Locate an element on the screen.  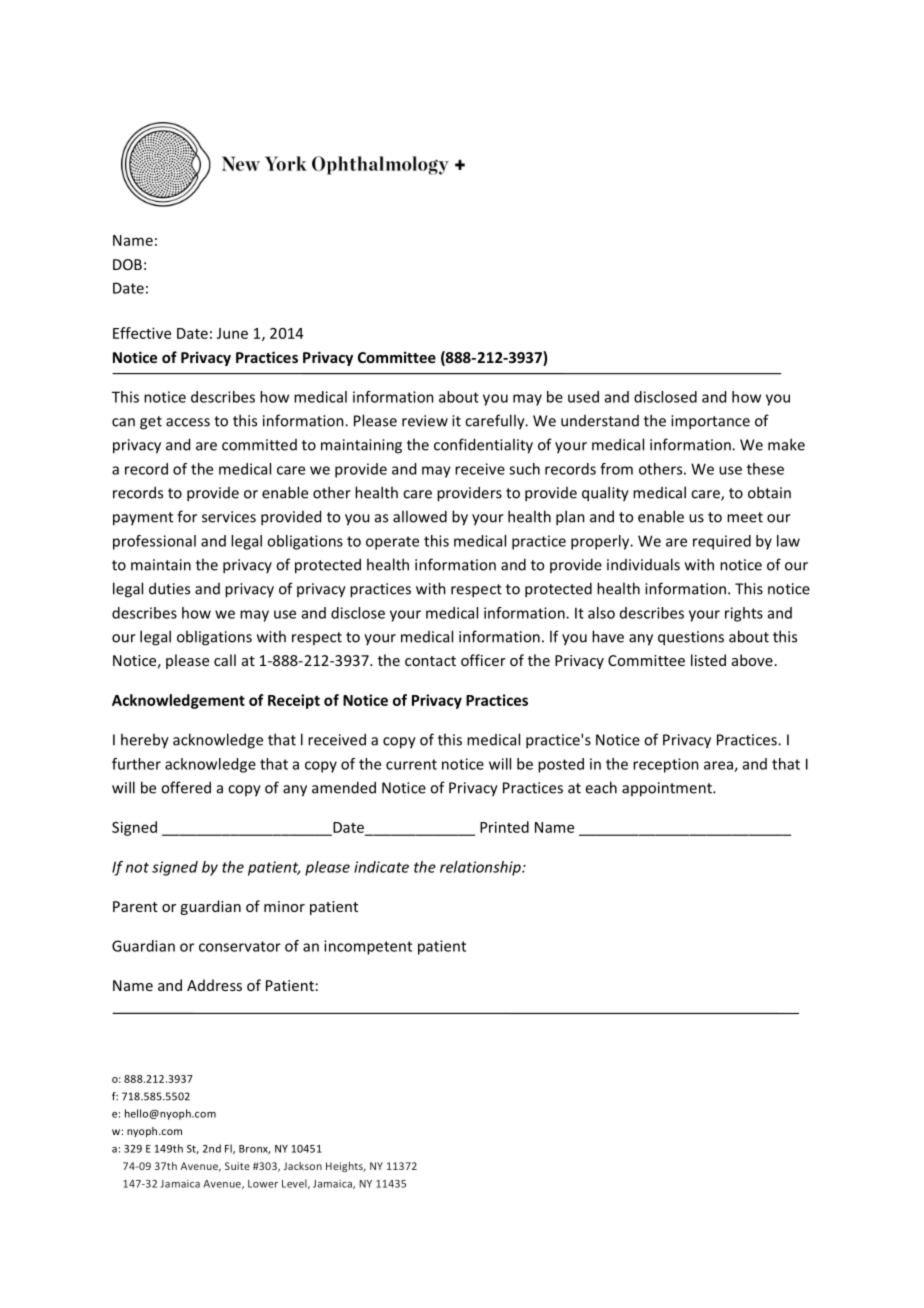
Parent is located at coordinates (135, 906).
